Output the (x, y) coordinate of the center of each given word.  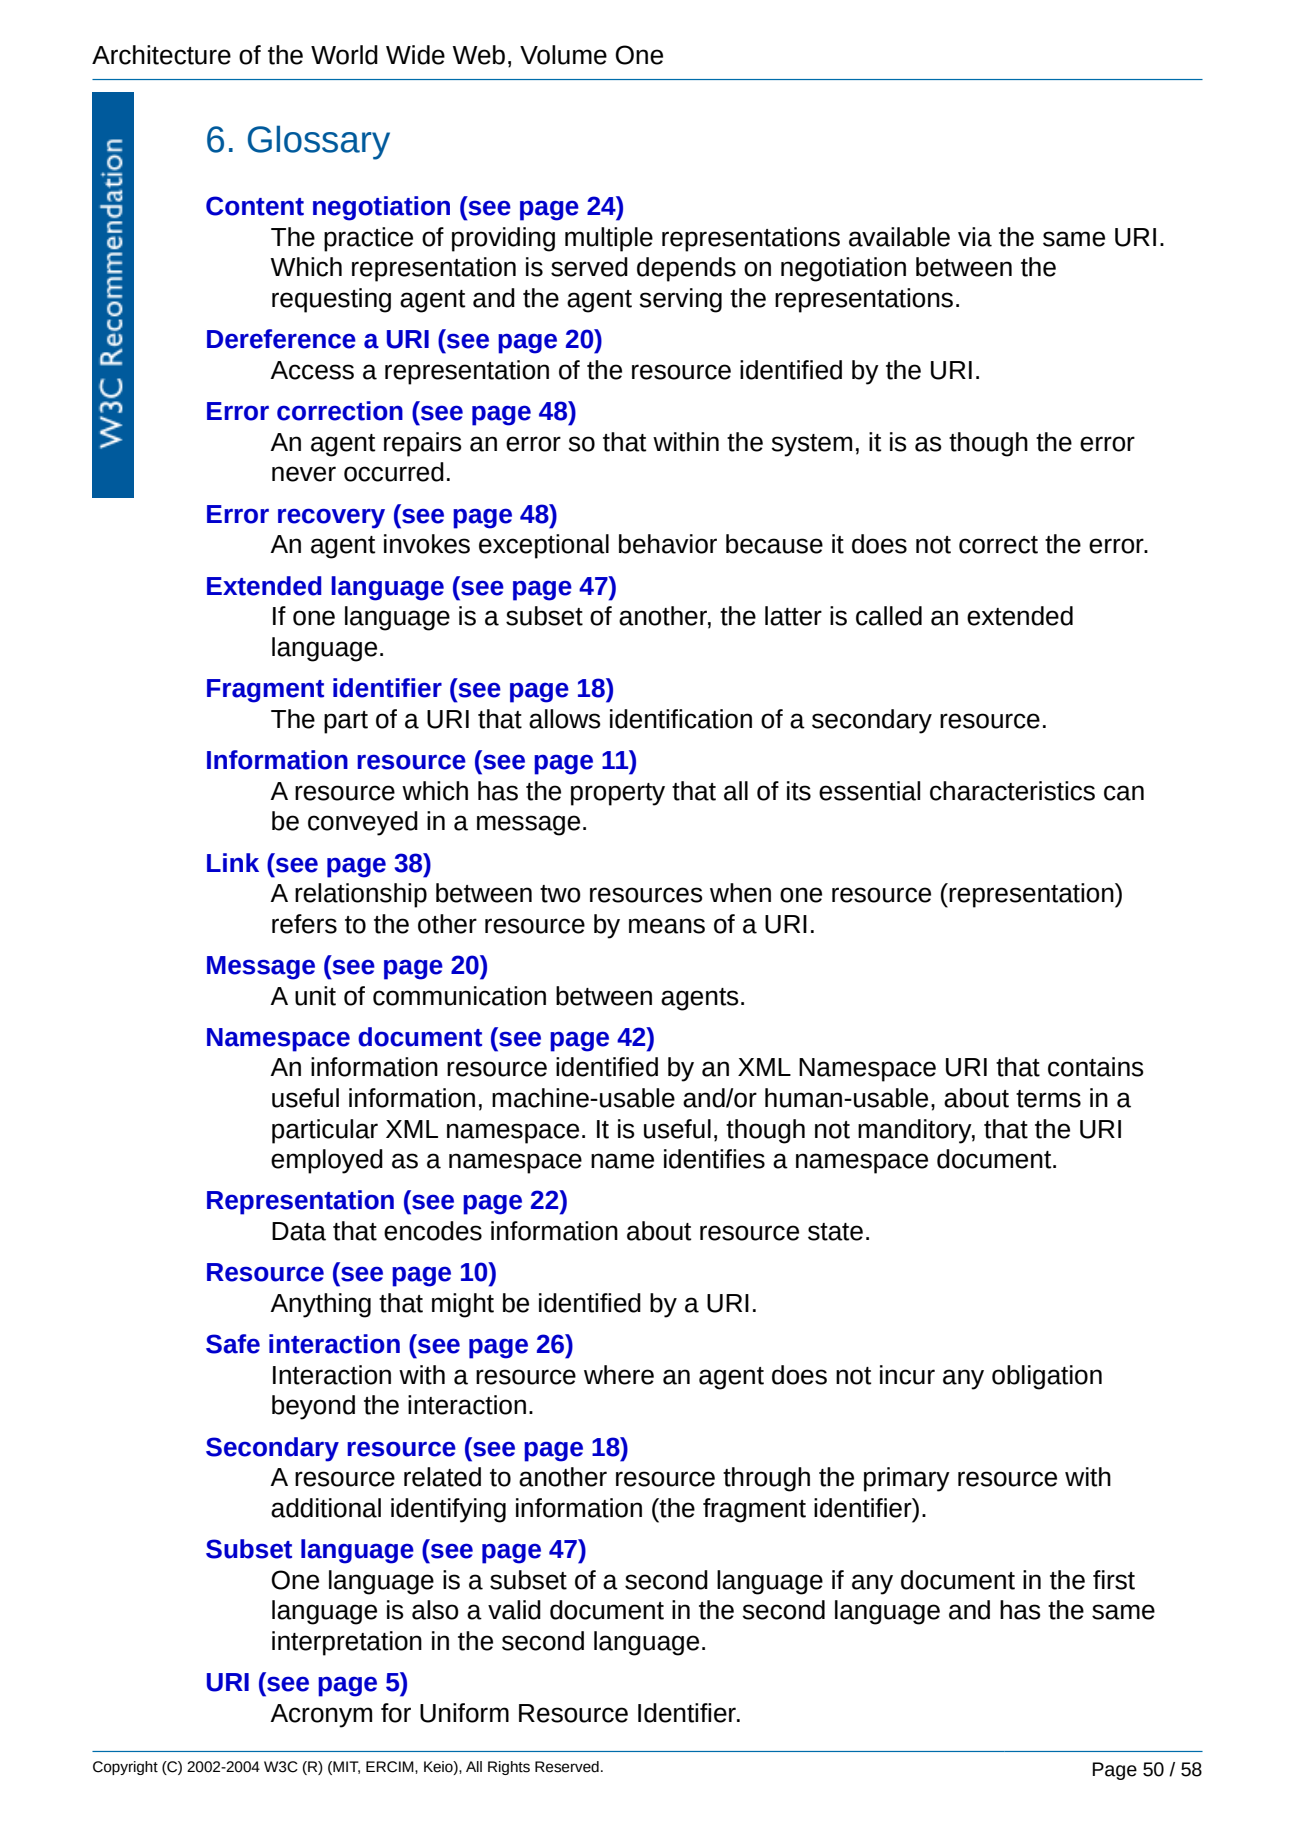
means (667, 926)
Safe (233, 1344)
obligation (1047, 1377)
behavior (668, 544)
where (619, 1375)
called (889, 616)
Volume (563, 55)
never (304, 474)
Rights (509, 1768)
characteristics (1012, 791)
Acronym (321, 1716)
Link (233, 862)
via (975, 237)
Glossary (319, 142)
